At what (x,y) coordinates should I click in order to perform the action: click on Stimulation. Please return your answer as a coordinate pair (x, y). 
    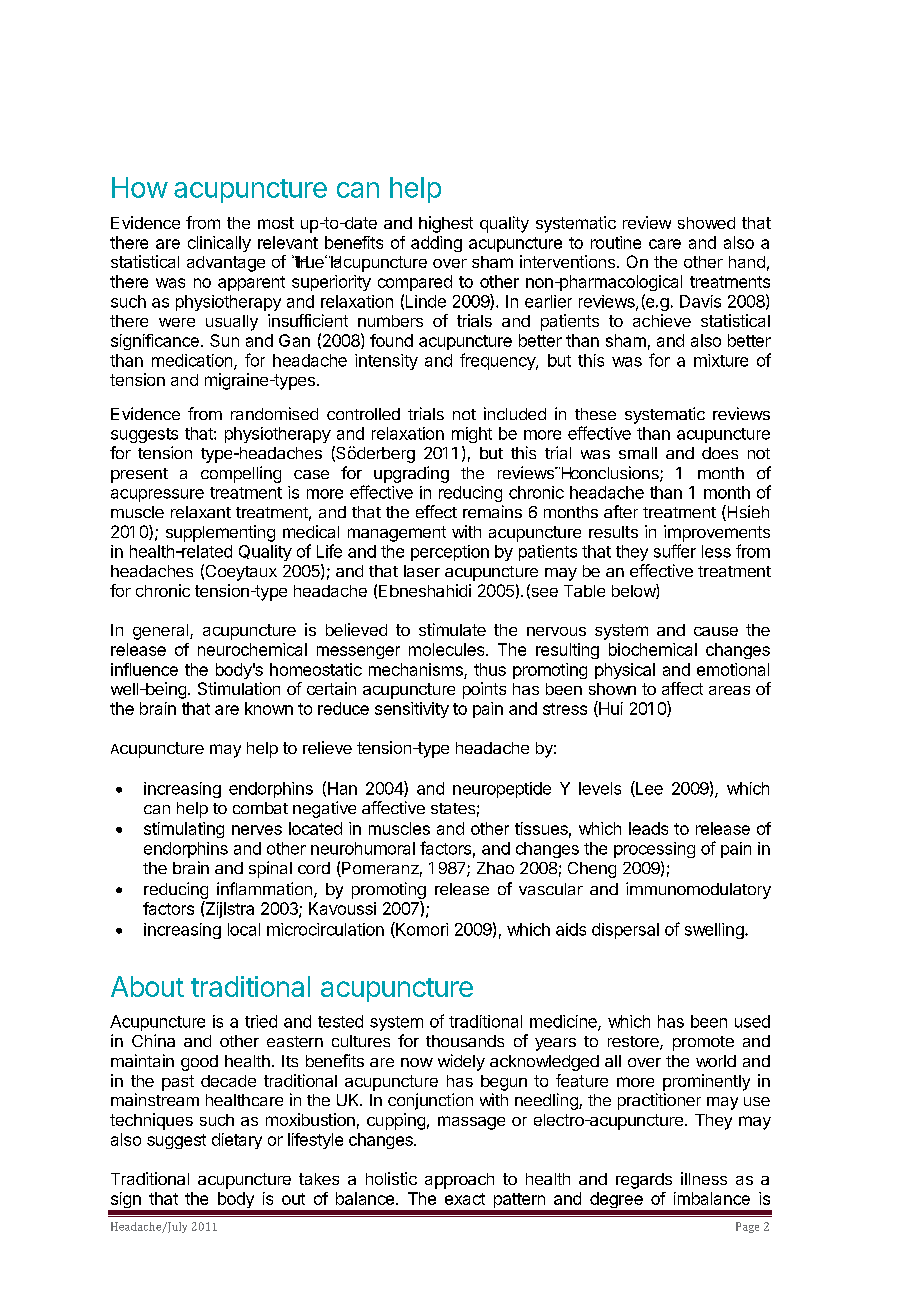
    Looking at the image, I should click on (239, 688).
